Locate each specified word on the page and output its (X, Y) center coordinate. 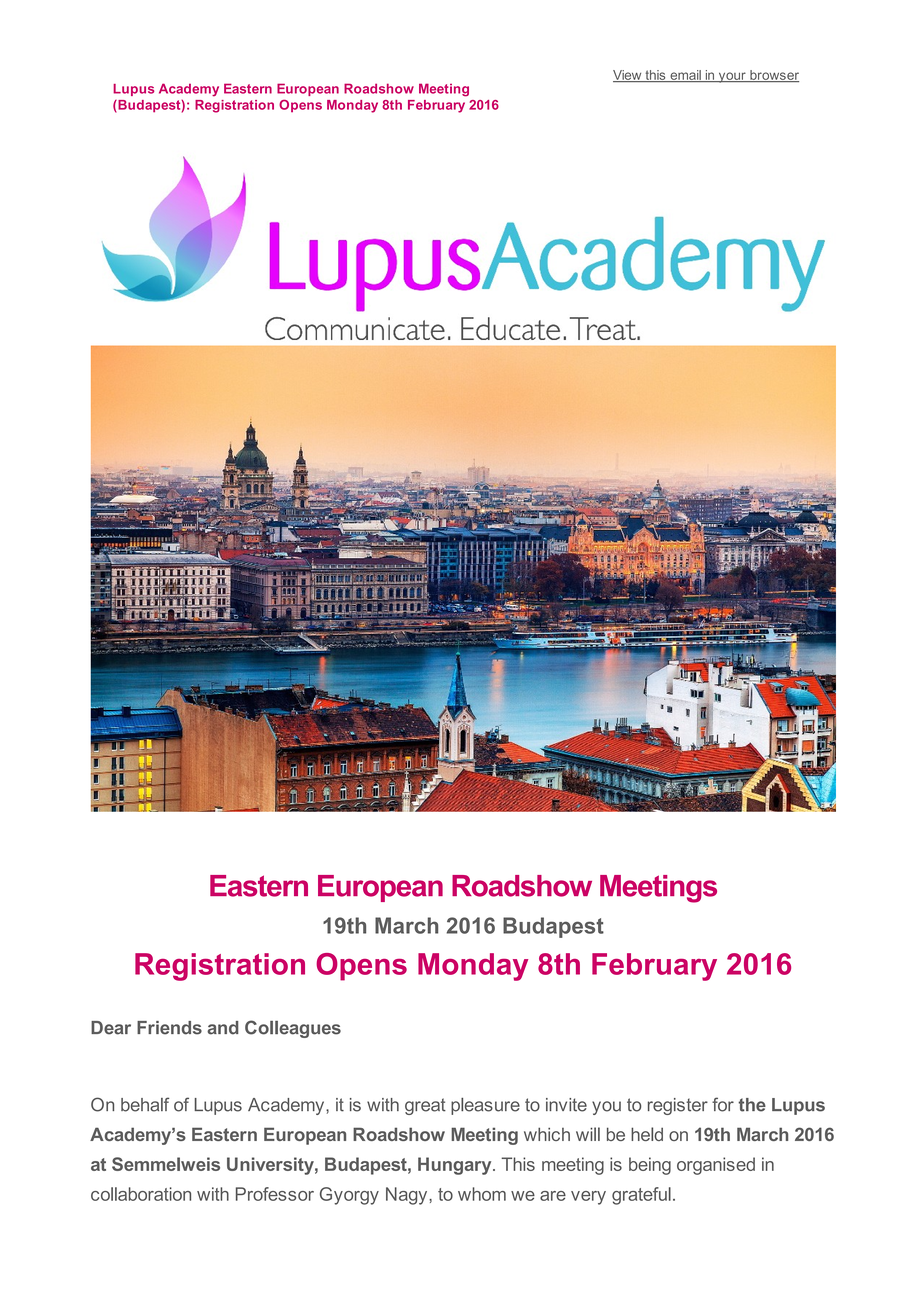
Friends (169, 1028)
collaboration (141, 1194)
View (628, 76)
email (685, 76)
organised (716, 1166)
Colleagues (293, 1029)
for (723, 1104)
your (732, 77)
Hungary (456, 1166)
